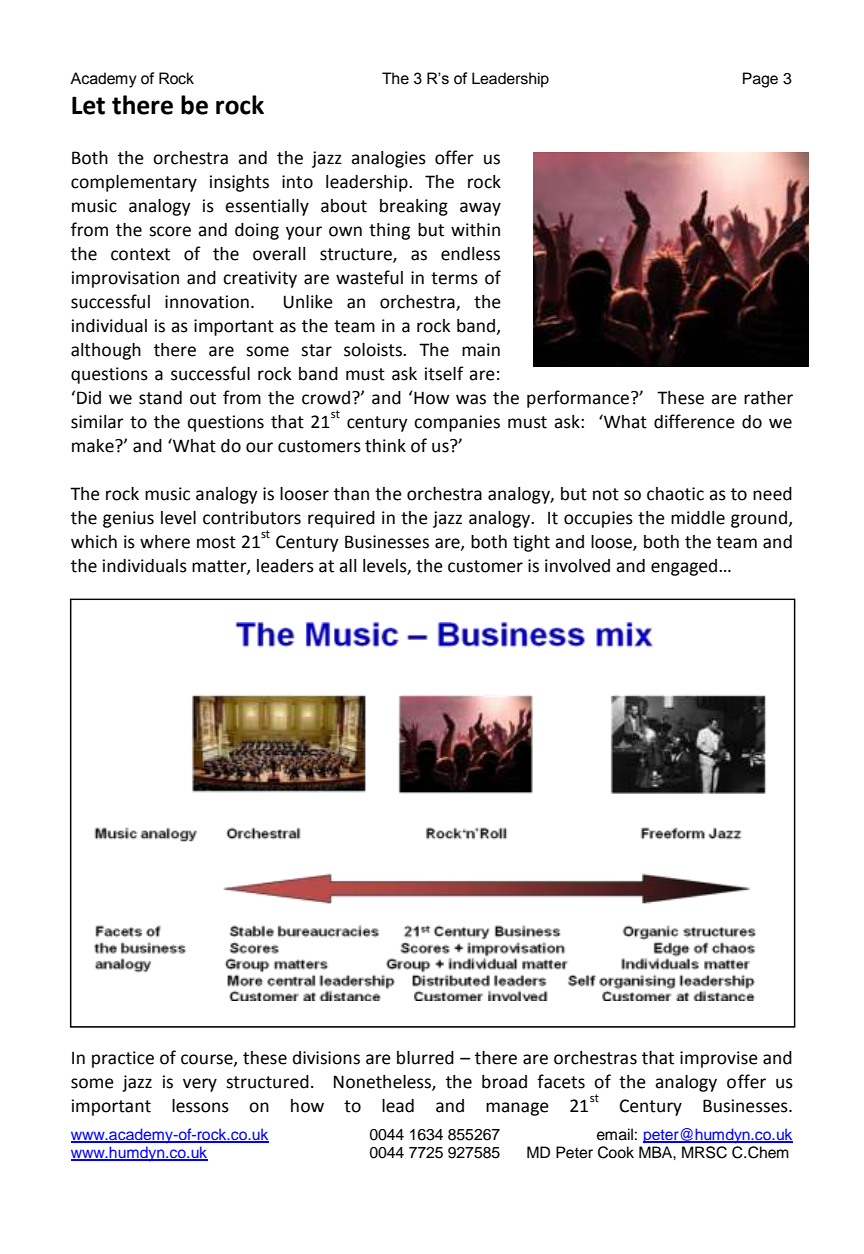 This screenshot has height=1254, width=864. Describe the element at coordinates (200, 1106) in the screenshot. I see `lessons` at that location.
